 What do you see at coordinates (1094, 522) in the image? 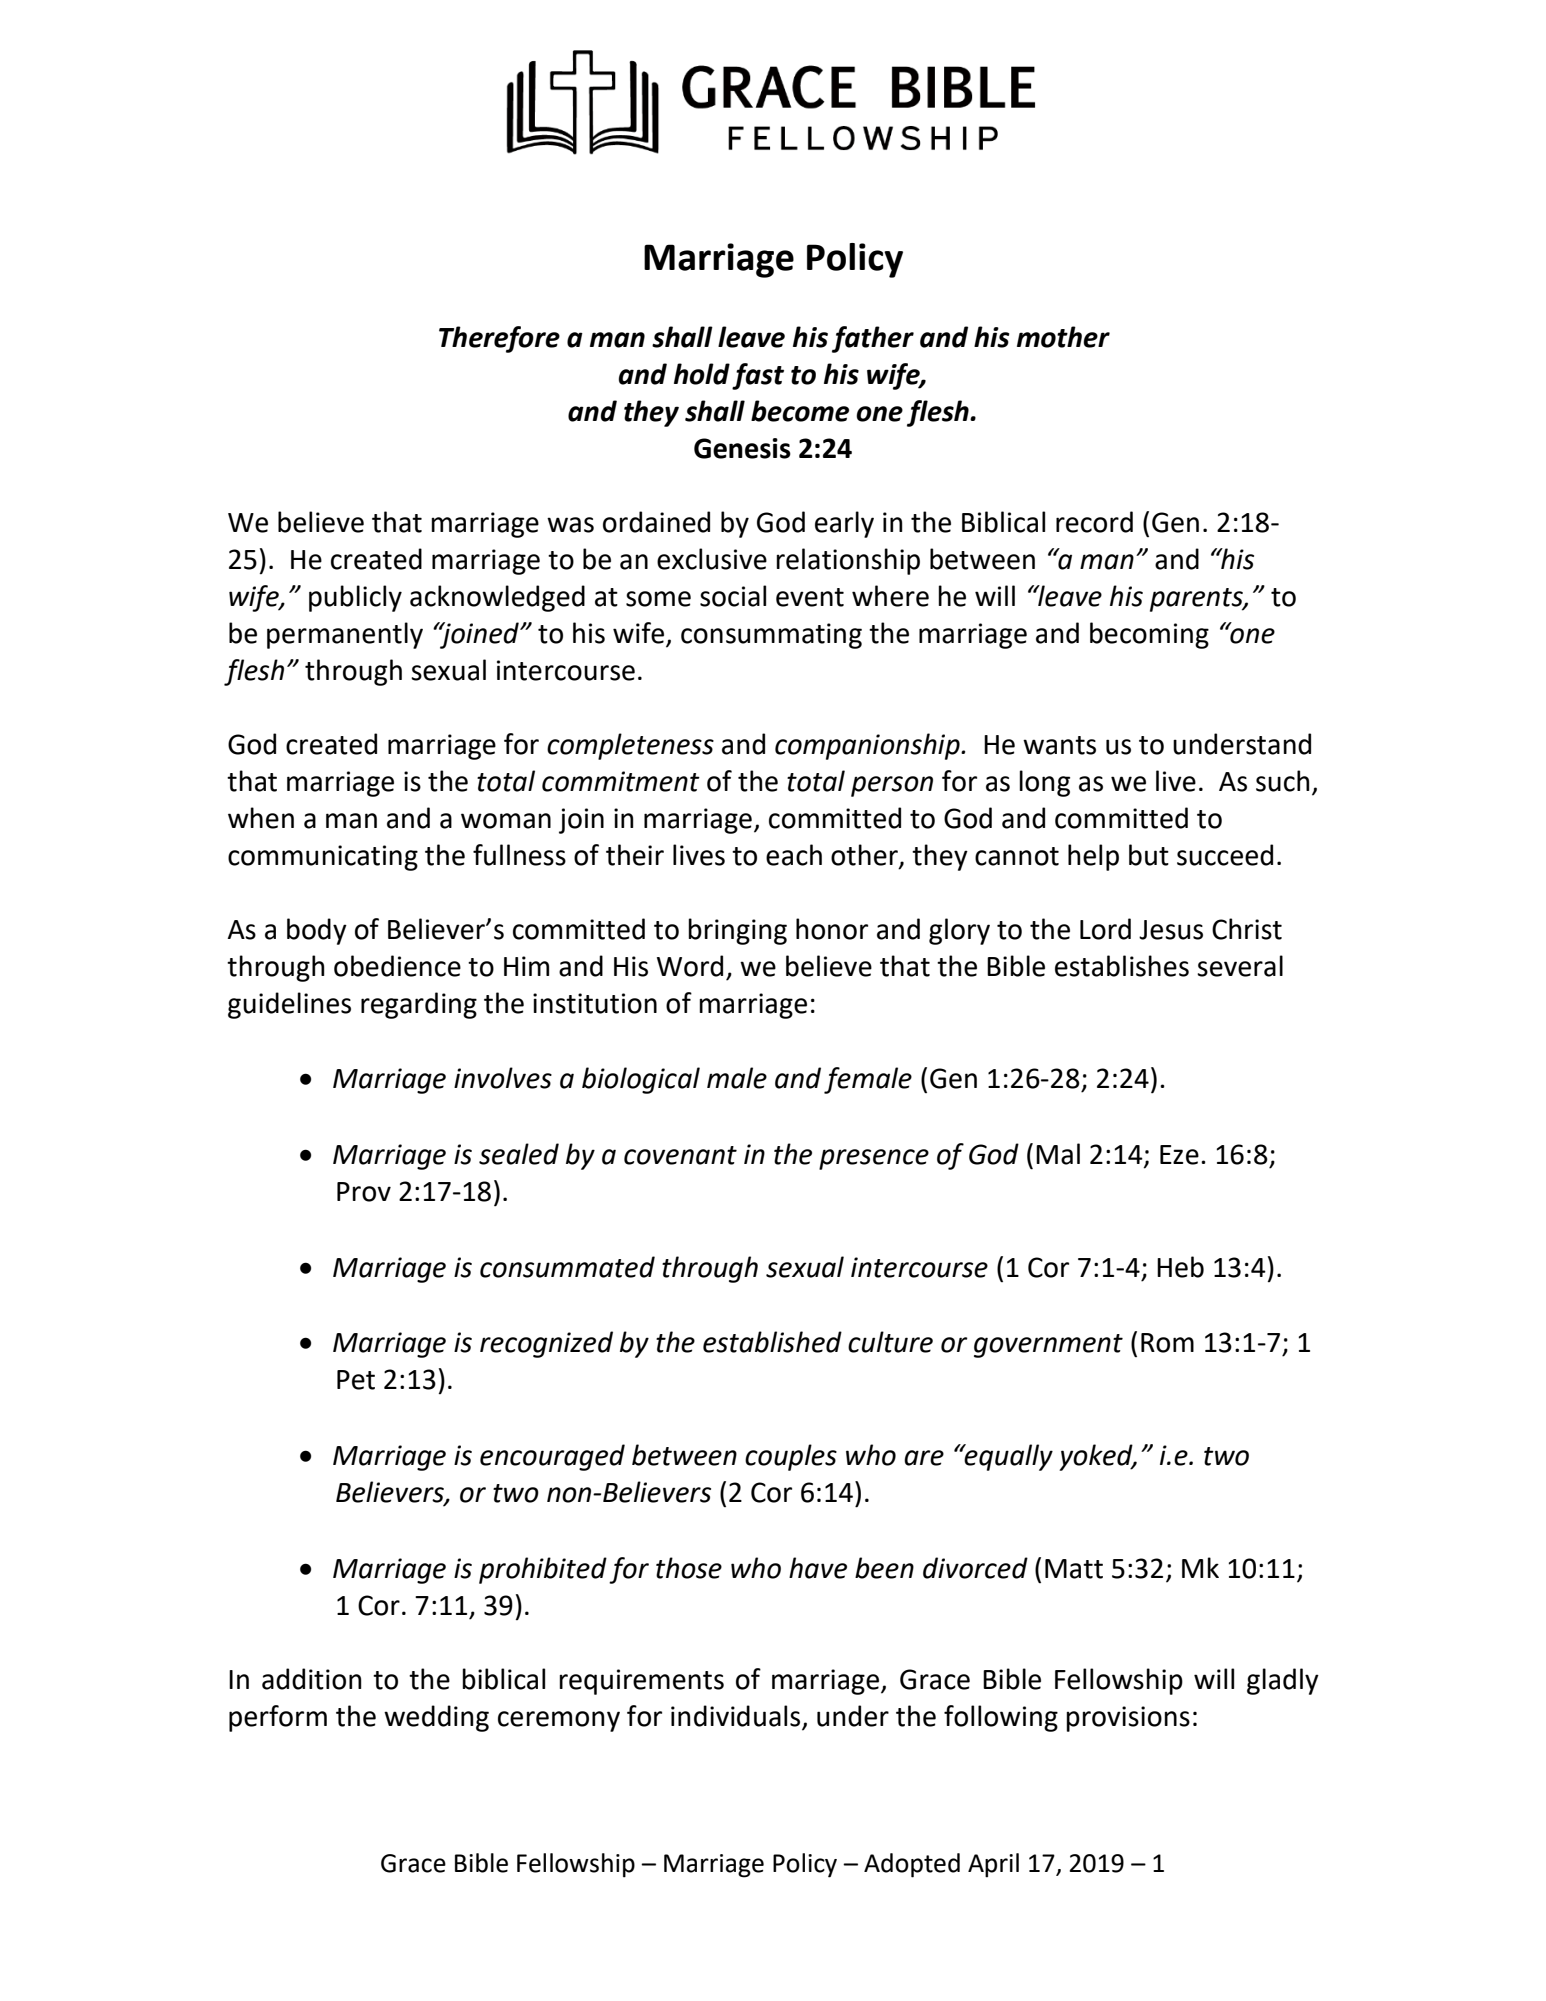
I see `record` at bounding box center [1094, 522].
